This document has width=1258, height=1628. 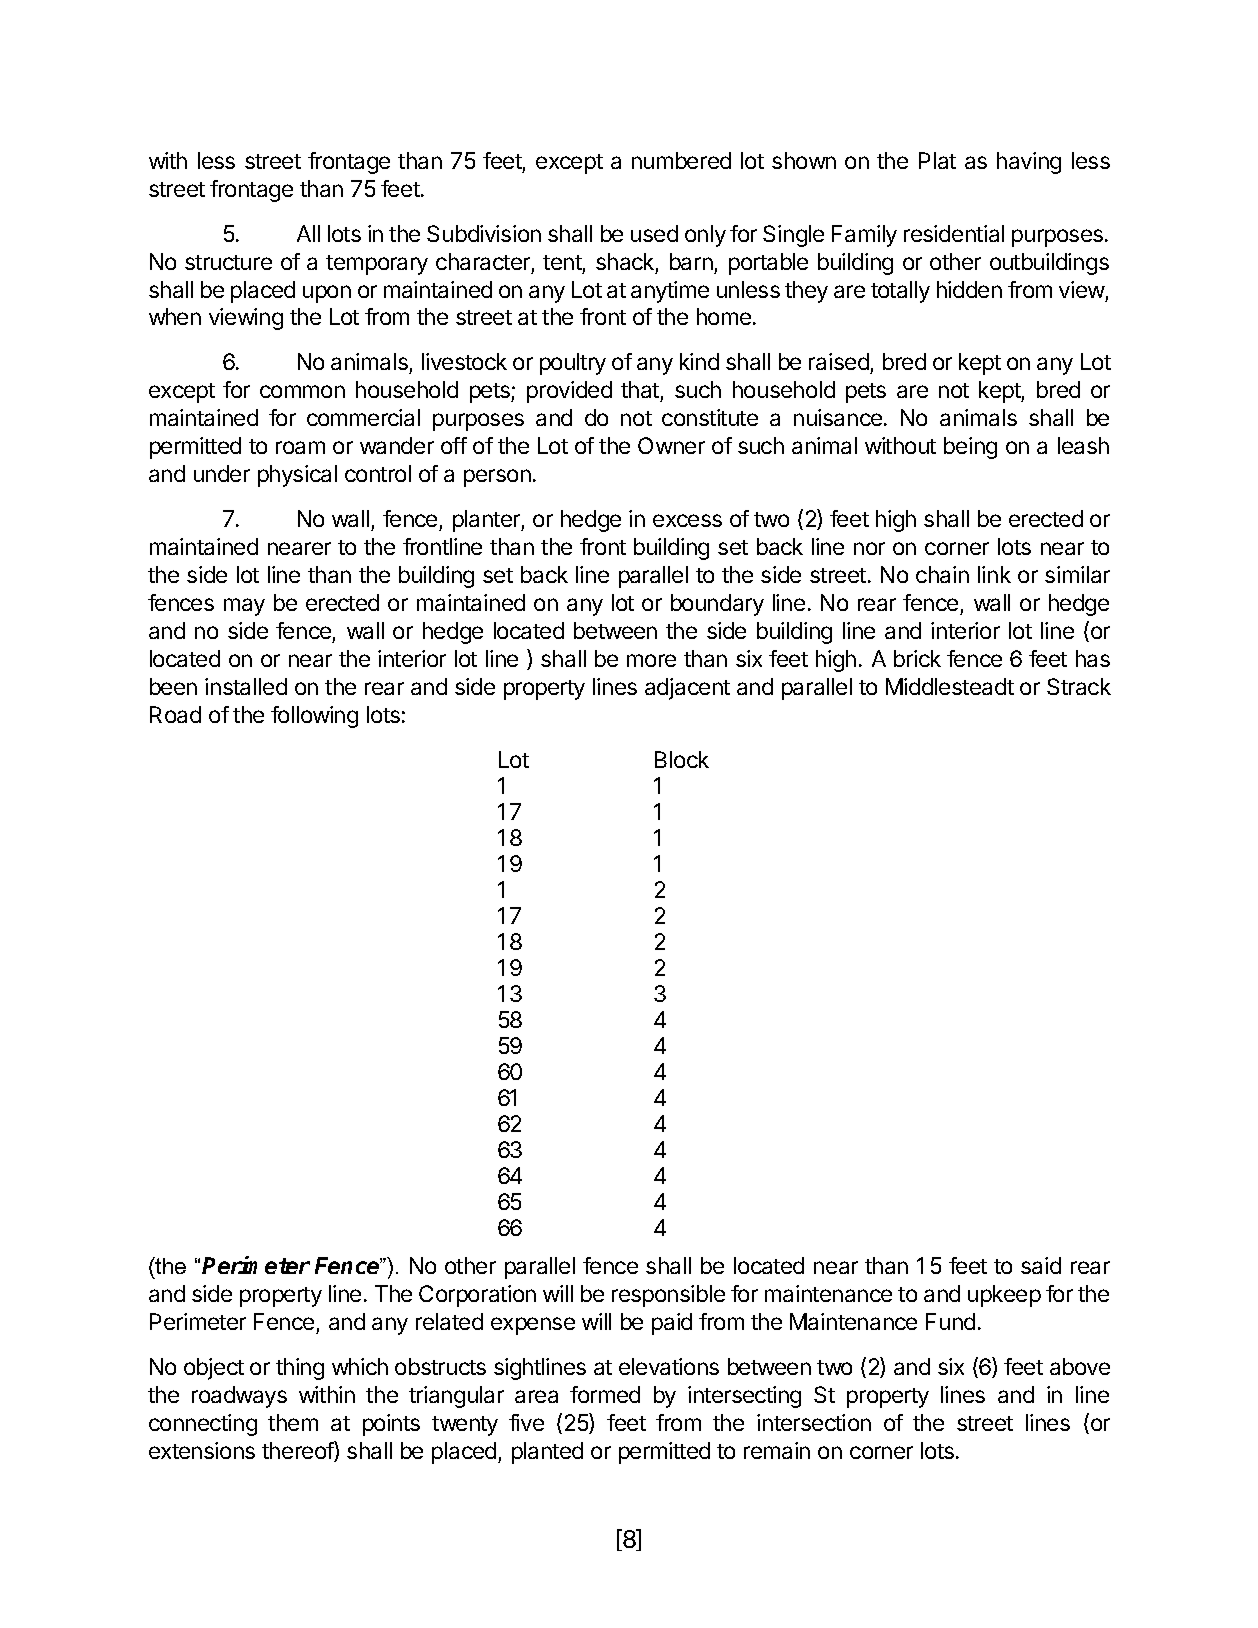 I want to click on used, so click(x=654, y=233).
